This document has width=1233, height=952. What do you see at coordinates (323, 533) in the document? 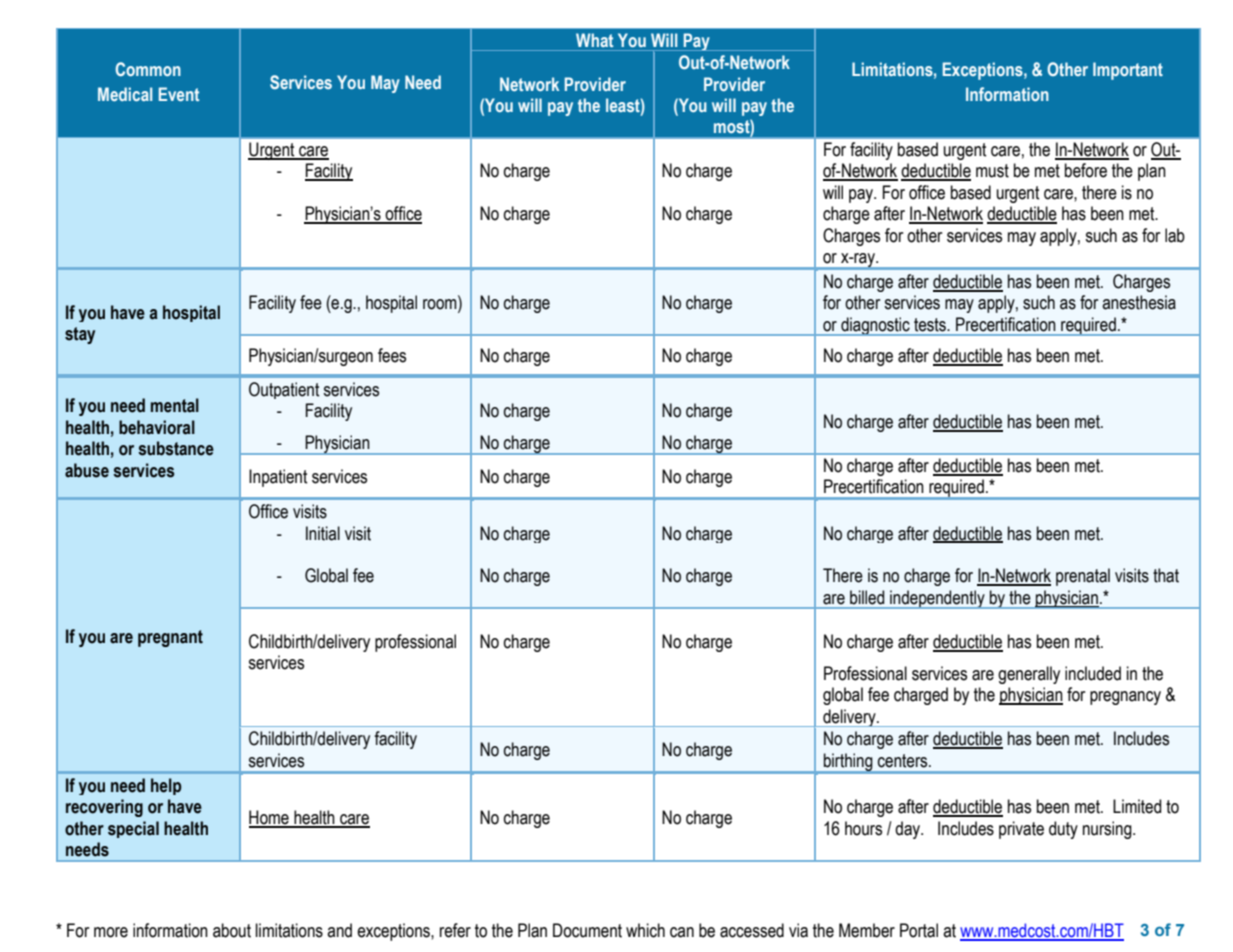
I see `Initial` at bounding box center [323, 533].
